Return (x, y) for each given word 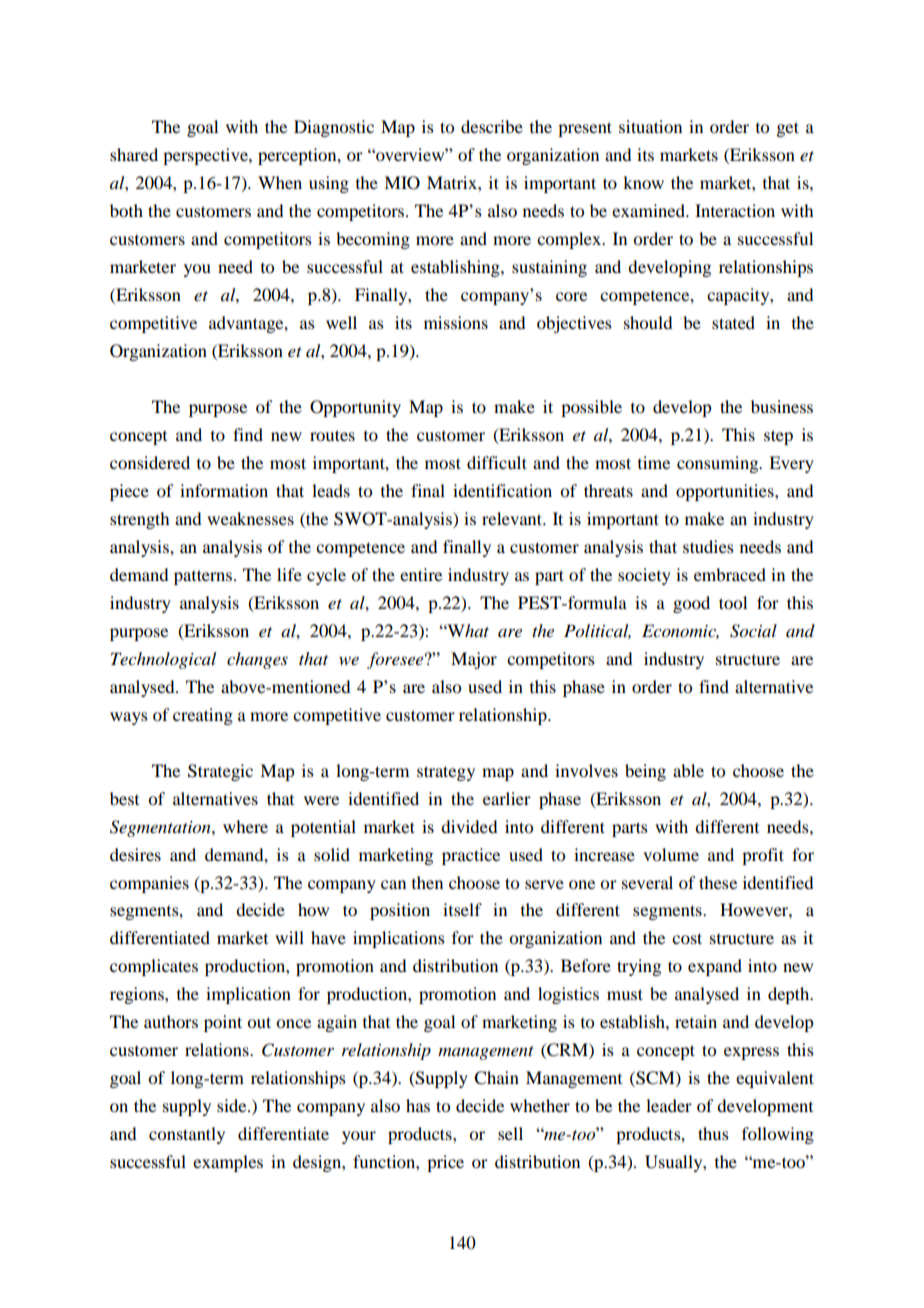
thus (713, 1133)
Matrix (453, 182)
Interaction (735, 210)
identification (502, 490)
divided (469, 826)
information (224, 490)
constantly (187, 1135)
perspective (206, 156)
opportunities (726, 492)
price (445, 1163)
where (245, 826)
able (688, 770)
